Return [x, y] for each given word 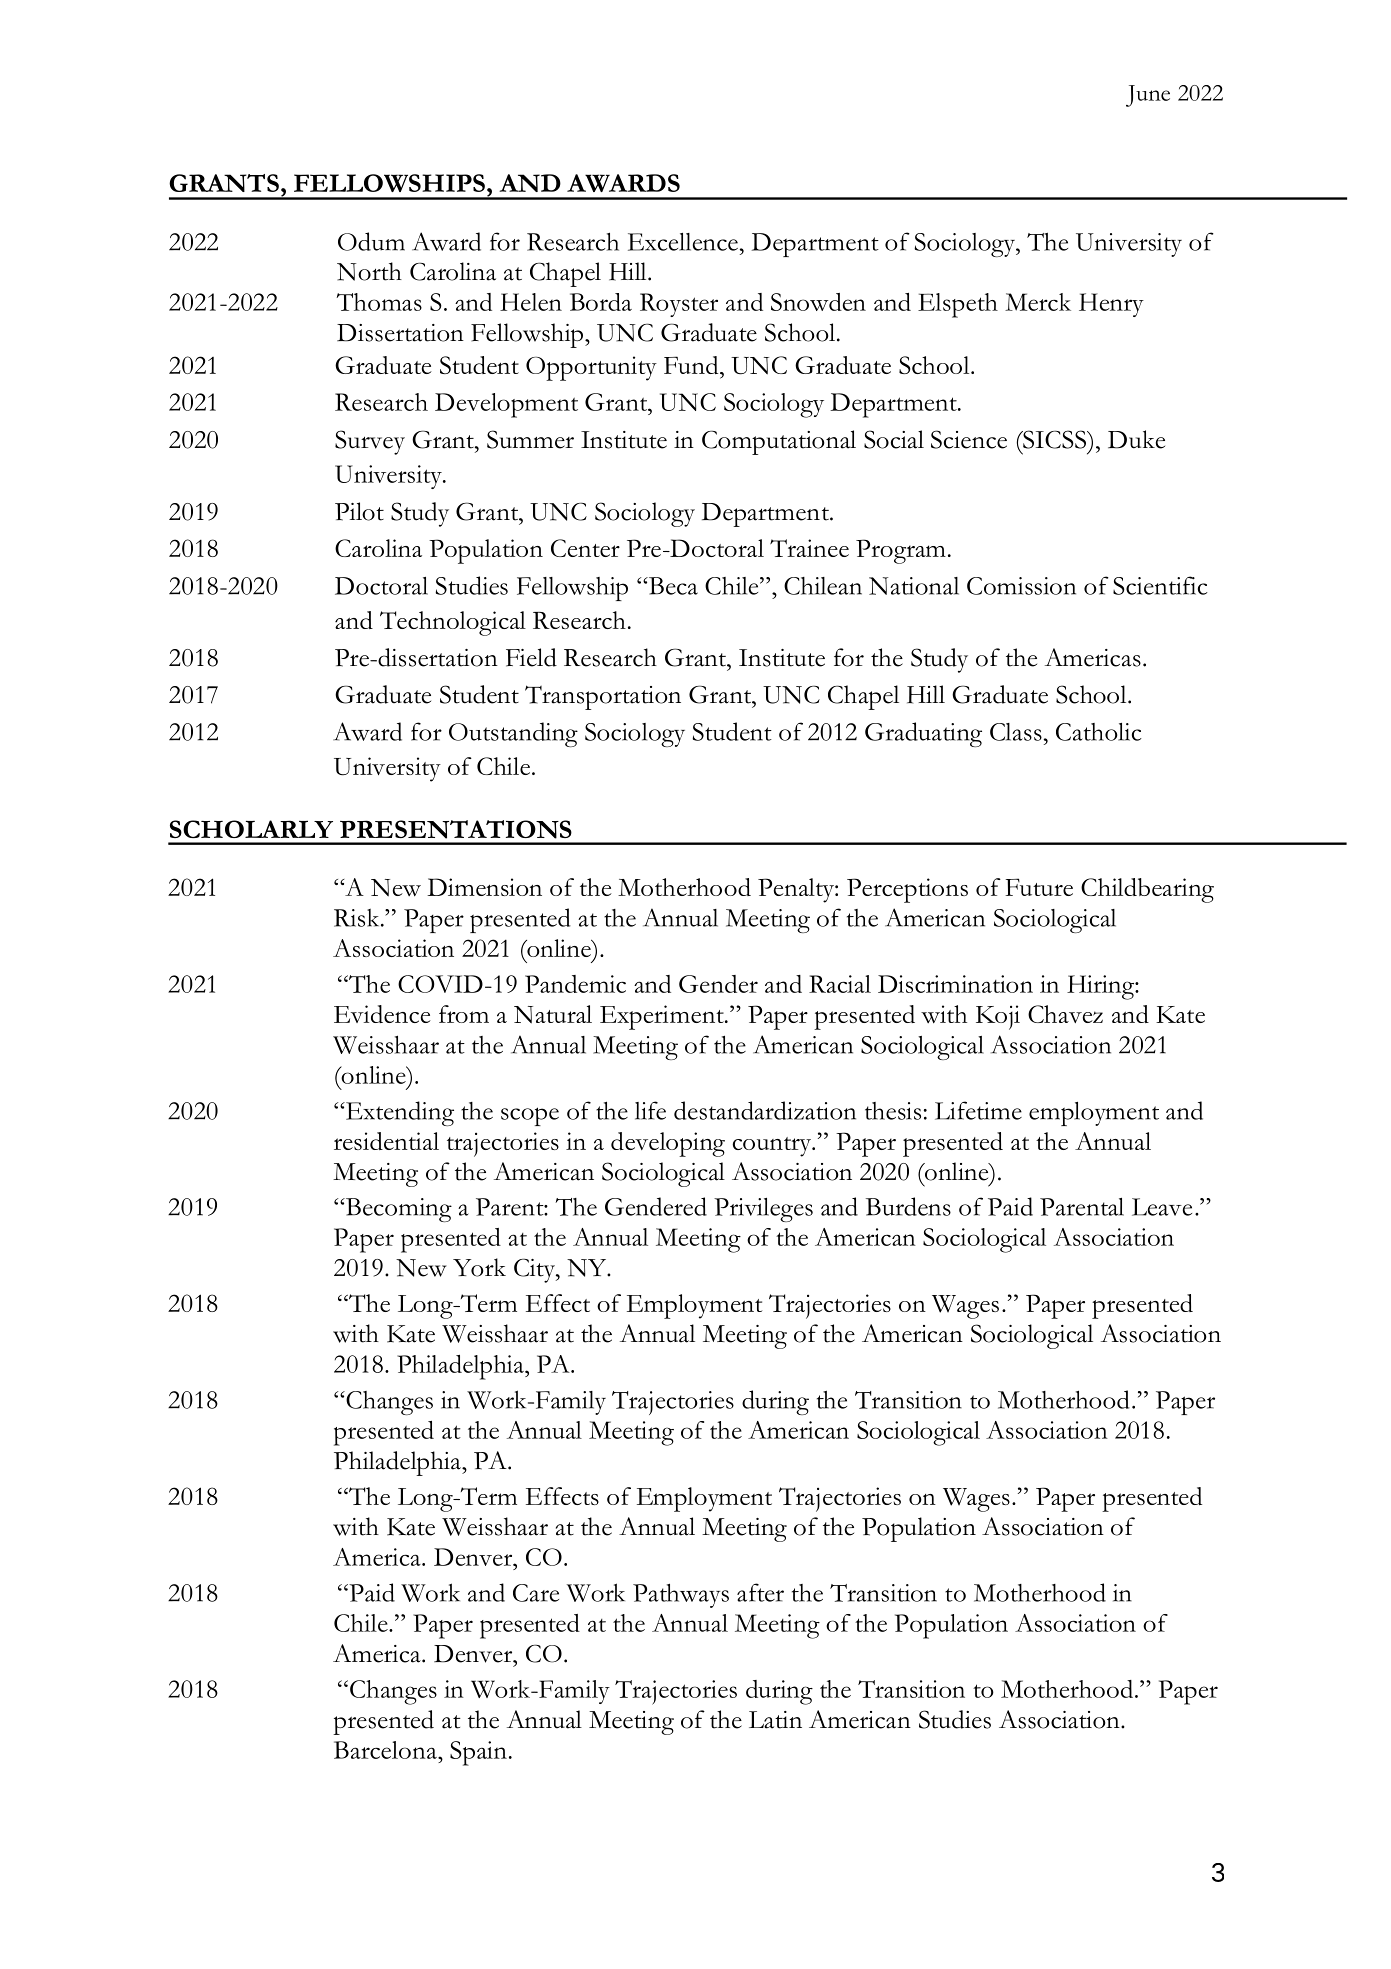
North [369, 271]
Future [1039, 887]
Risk [358, 918]
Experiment [663, 1017]
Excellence [683, 242]
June [1148, 96]
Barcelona [386, 1750]
